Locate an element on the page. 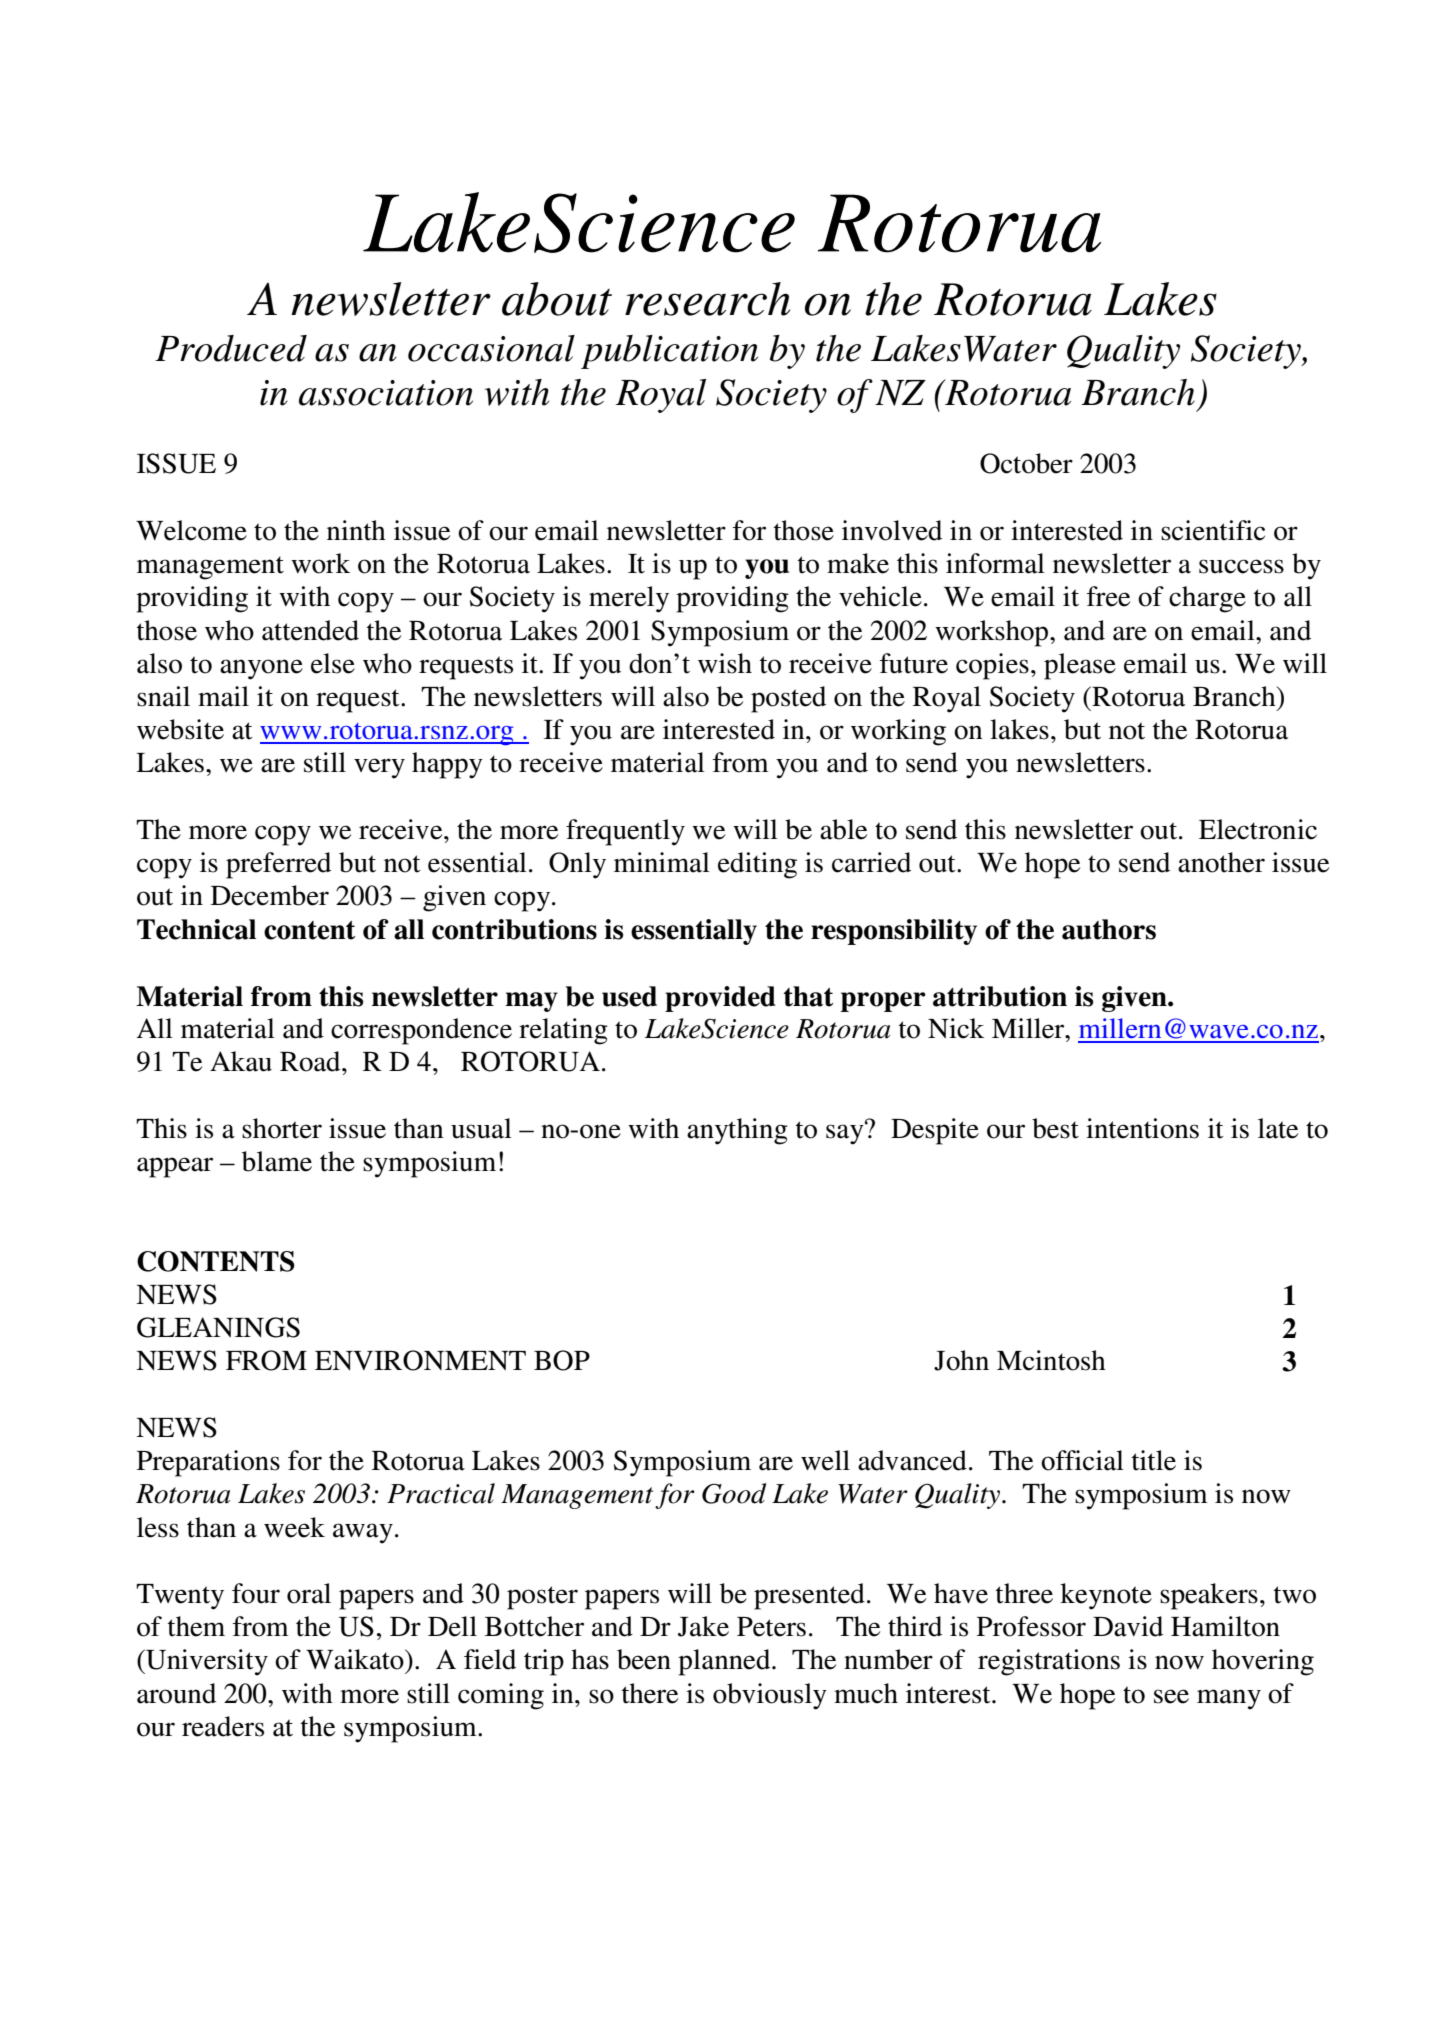 Image resolution: width=1433 pixels, height=2027 pixels. publication is located at coordinates (669, 352).
